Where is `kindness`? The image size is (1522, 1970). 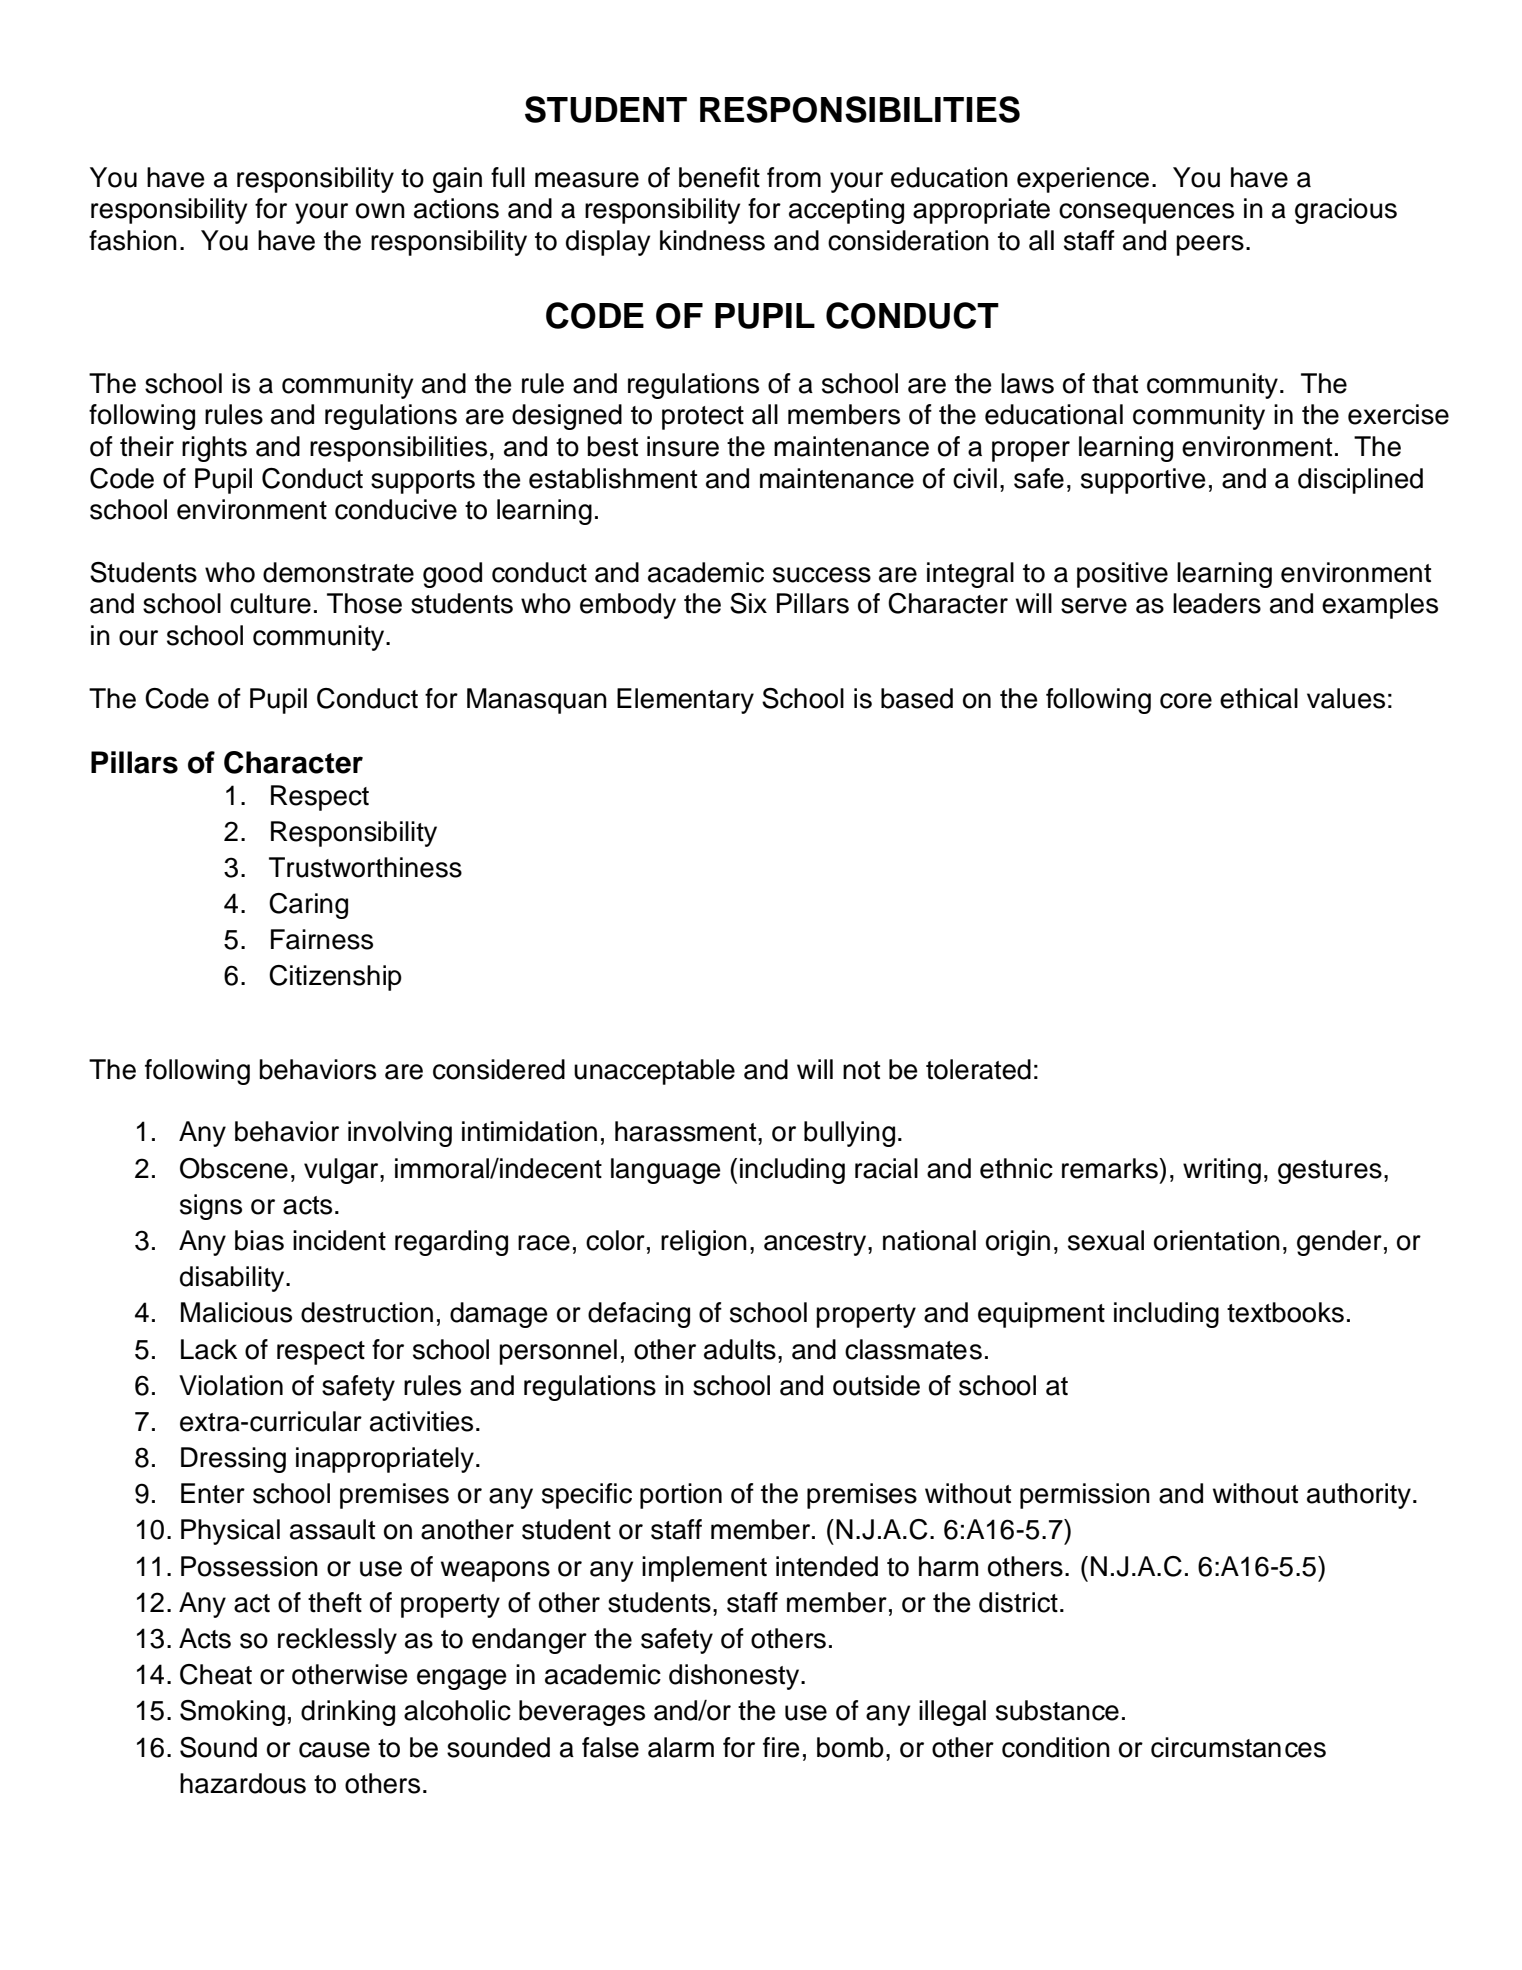 kindness is located at coordinates (712, 240).
